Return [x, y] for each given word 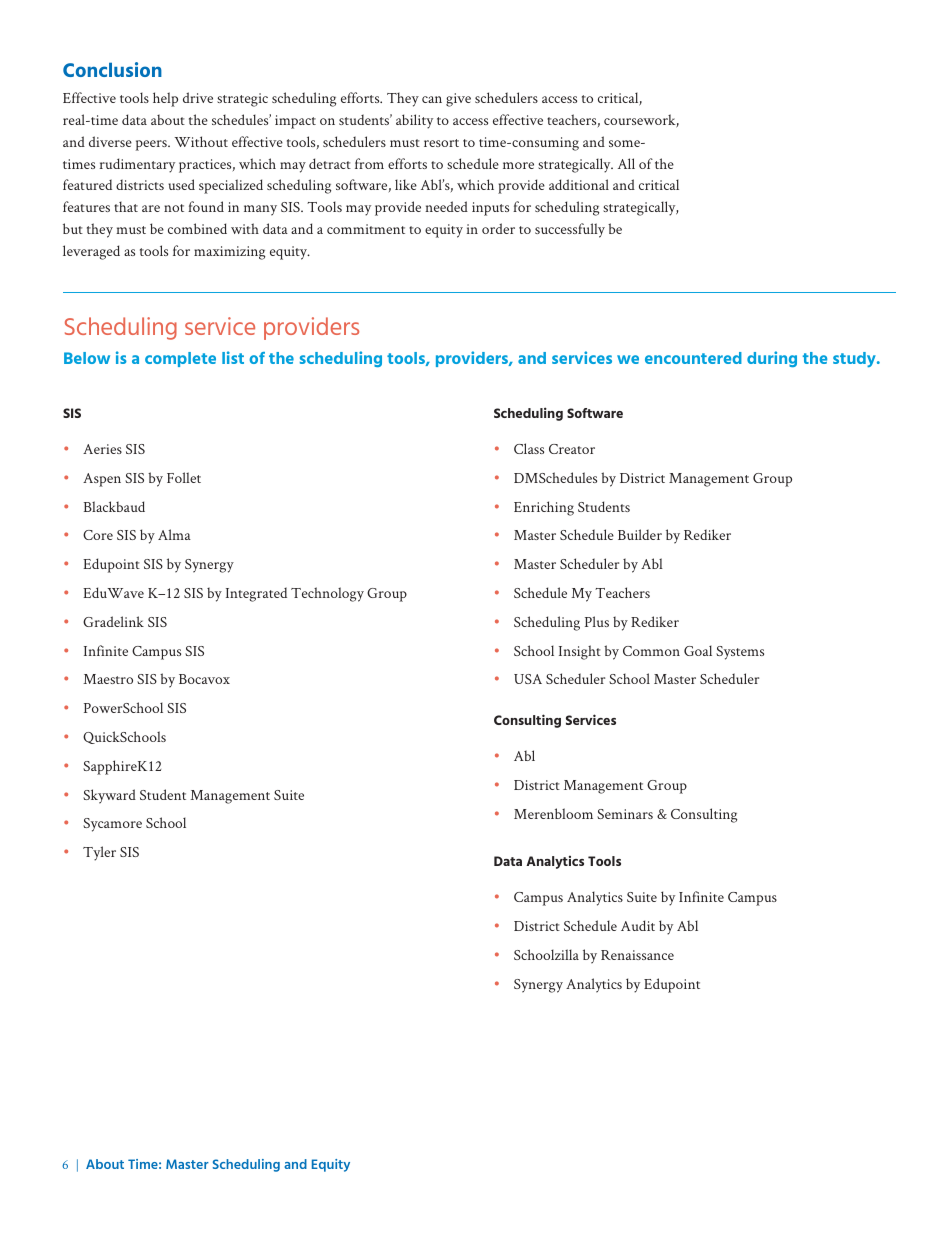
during [772, 359]
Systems [740, 653]
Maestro [108, 679]
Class [529, 448]
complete [180, 359]
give [458, 100]
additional [579, 184]
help [165, 99]
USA [528, 679]
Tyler [99, 853]
